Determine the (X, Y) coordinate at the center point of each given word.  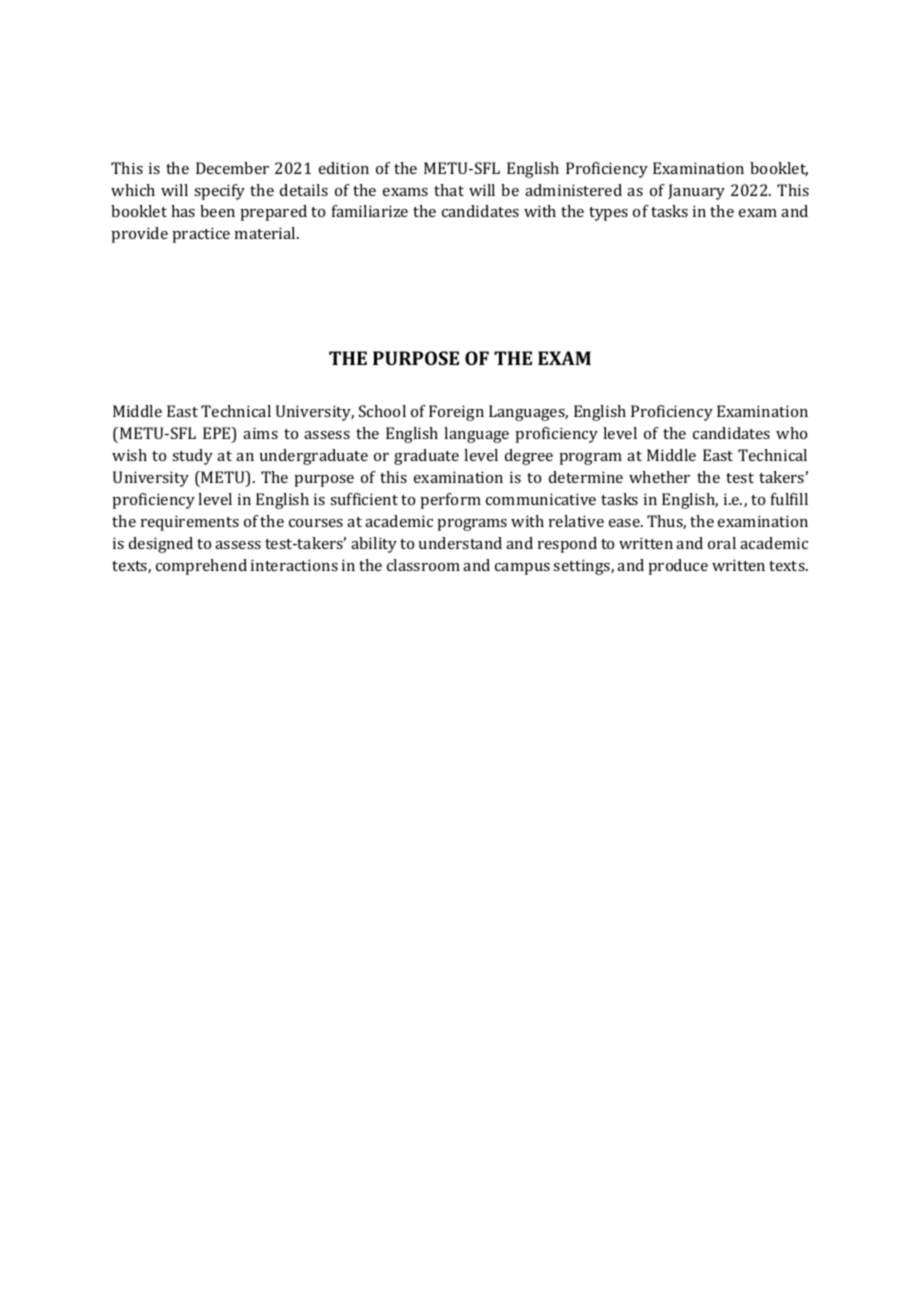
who (791, 433)
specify (219, 192)
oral (722, 543)
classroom (423, 565)
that (449, 190)
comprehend (201, 567)
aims (260, 433)
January (696, 192)
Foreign (456, 413)
